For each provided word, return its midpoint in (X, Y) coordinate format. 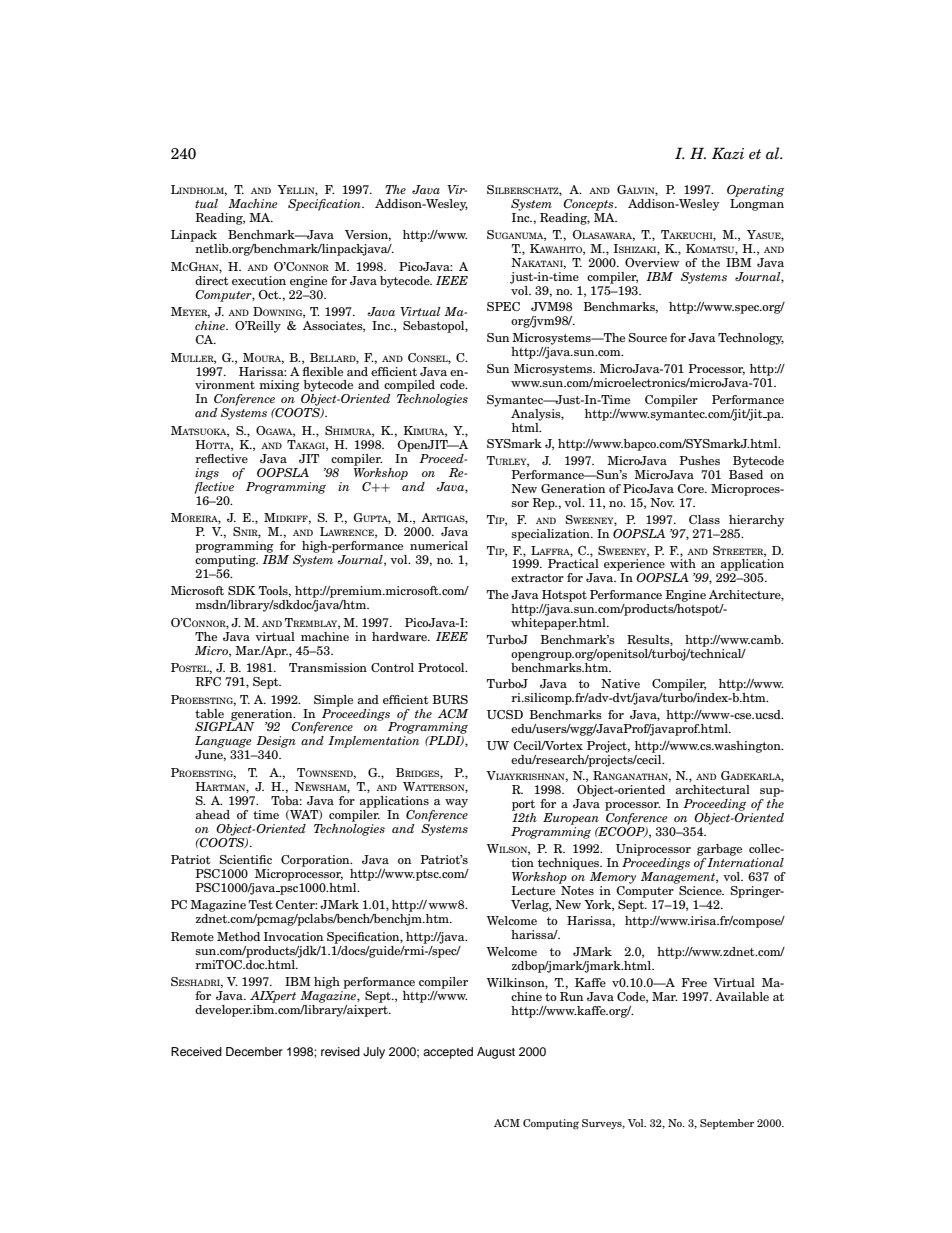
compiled (409, 386)
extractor (537, 578)
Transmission (328, 667)
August (496, 1053)
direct (212, 280)
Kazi (728, 153)
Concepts (589, 205)
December (254, 1051)
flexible (322, 371)
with (683, 563)
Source (647, 337)
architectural (713, 789)
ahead (213, 814)
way (456, 803)
